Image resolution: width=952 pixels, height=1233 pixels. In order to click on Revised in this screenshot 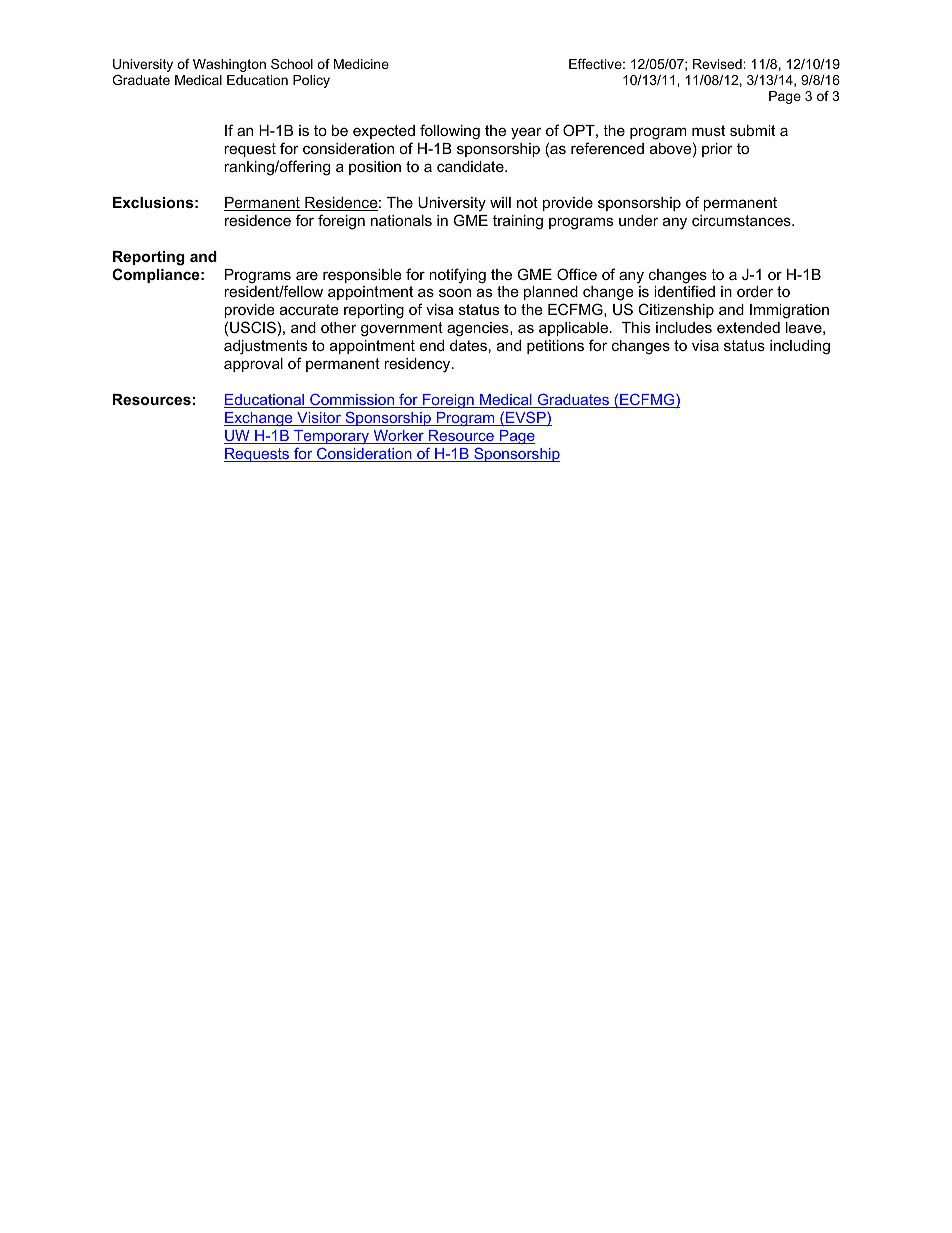, I will do `click(718, 64)`.
